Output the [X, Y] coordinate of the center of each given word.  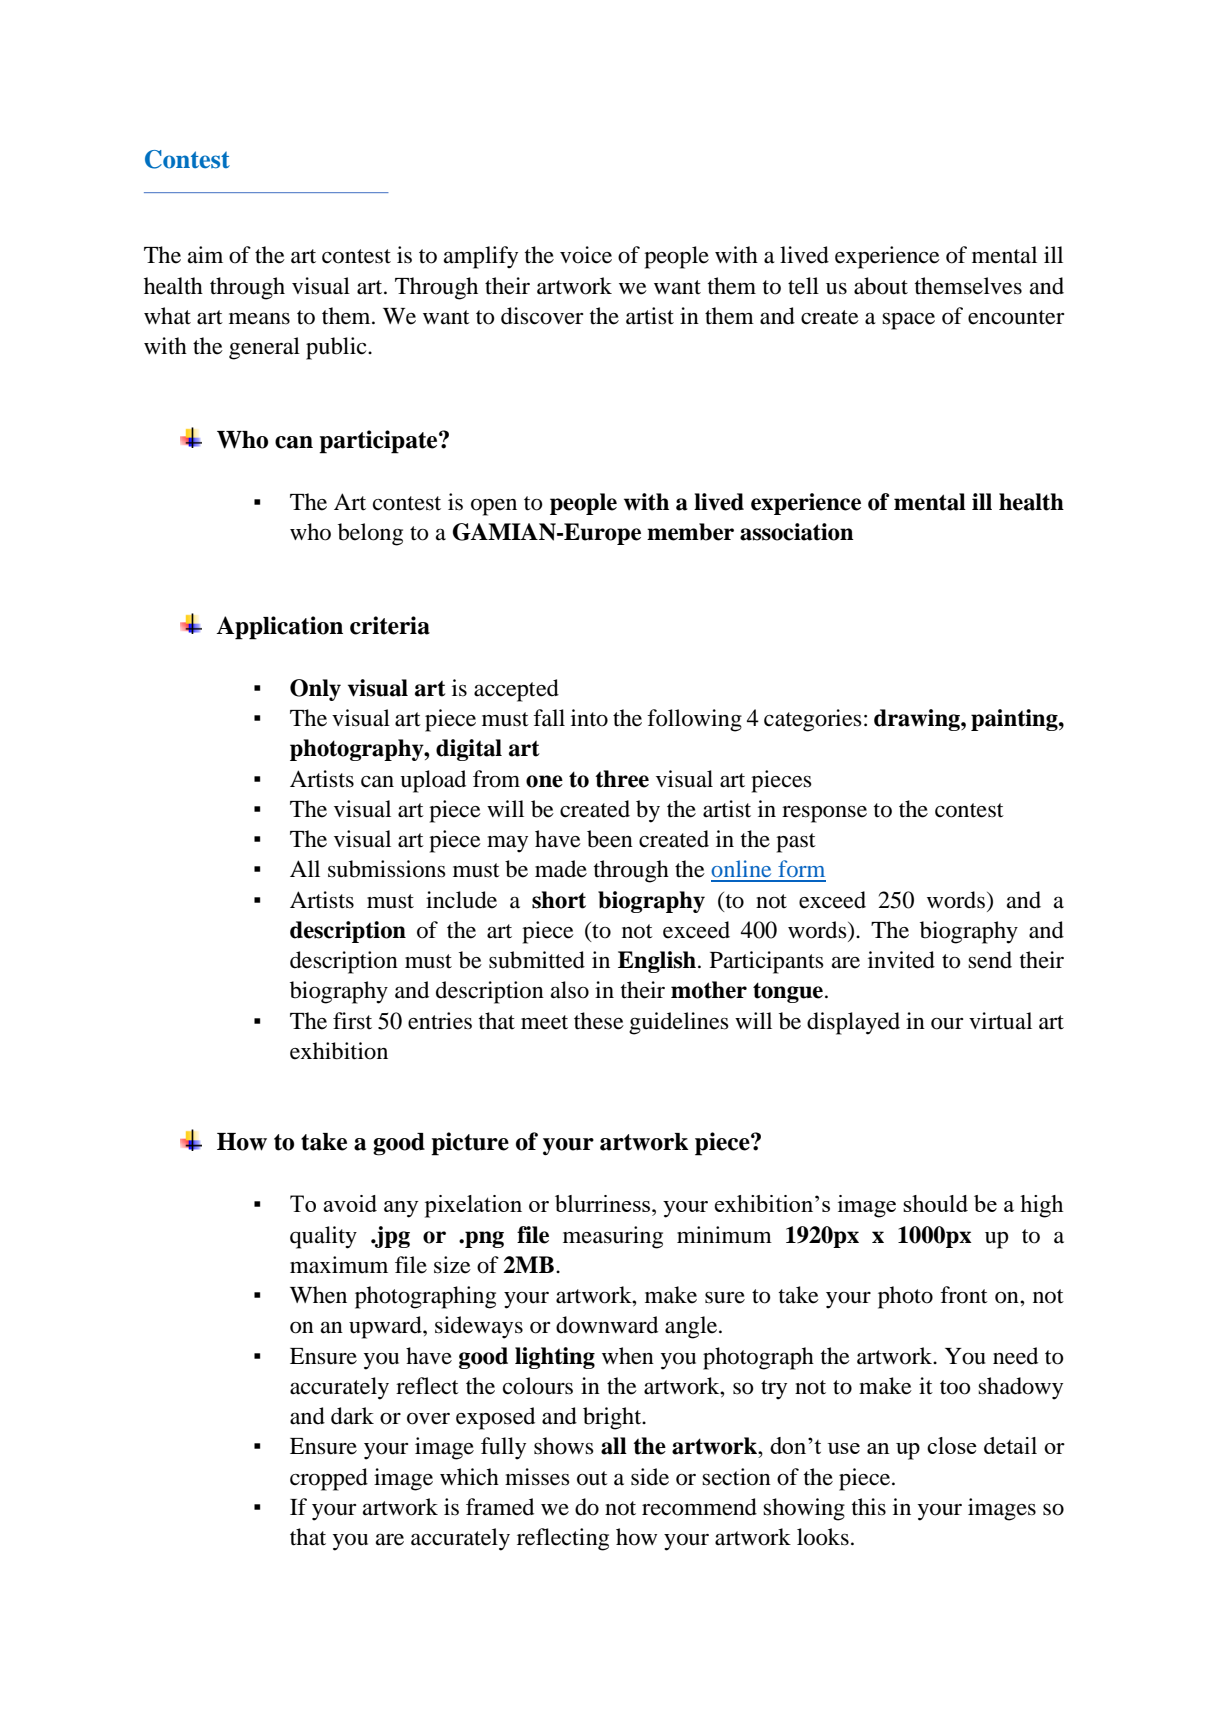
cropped [329, 1479]
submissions [387, 869]
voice [586, 255]
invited [901, 960]
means [259, 318]
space [908, 321]
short [559, 900]
